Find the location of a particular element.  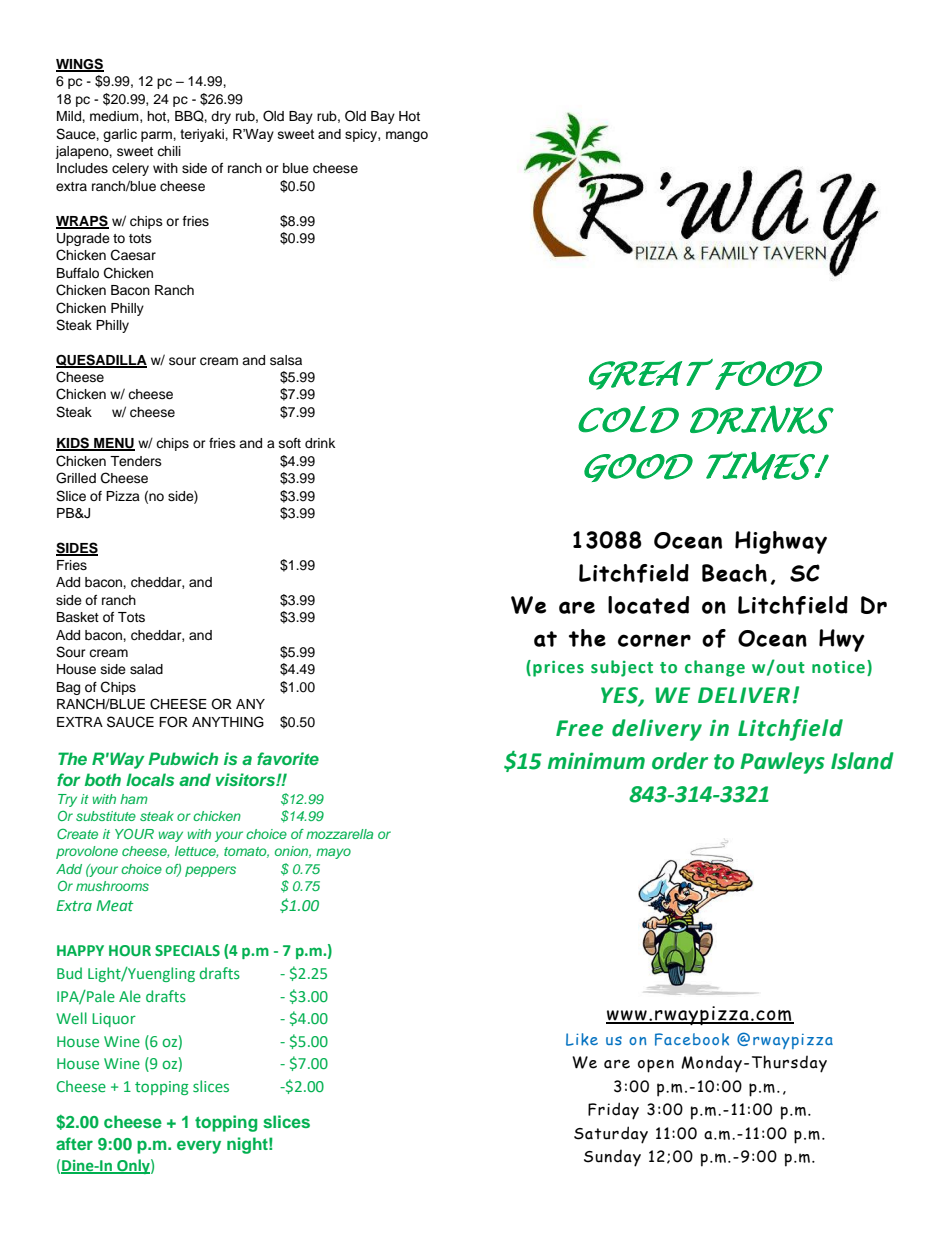

Saturday is located at coordinates (611, 1135).
